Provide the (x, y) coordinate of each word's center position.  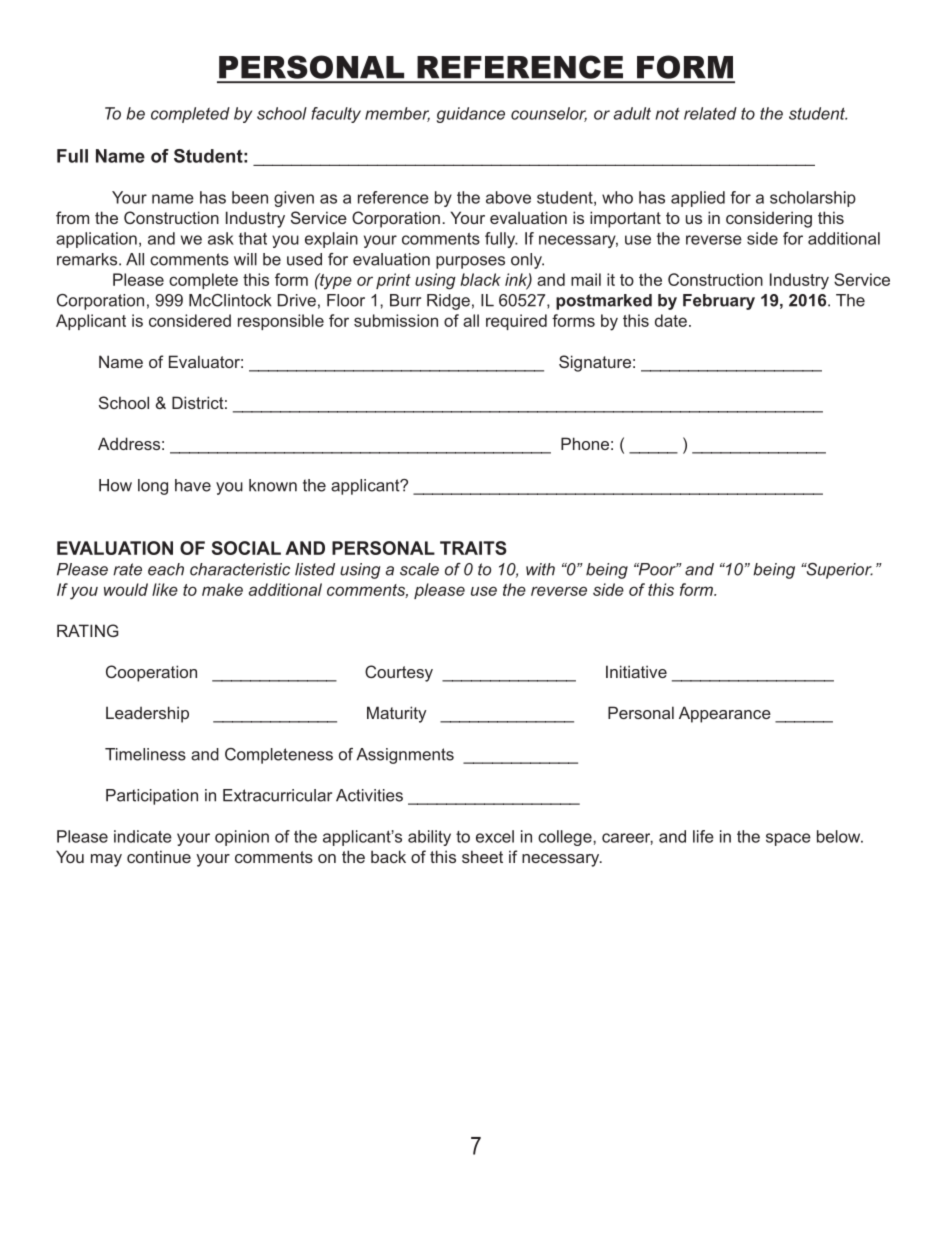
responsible (281, 322)
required (516, 322)
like (165, 589)
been (250, 197)
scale (419, 569)
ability (429, 838)
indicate (143, 836)
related (710, 113)
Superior (838, 571)
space (788, 839)
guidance (471, 115)
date (671, 320)
